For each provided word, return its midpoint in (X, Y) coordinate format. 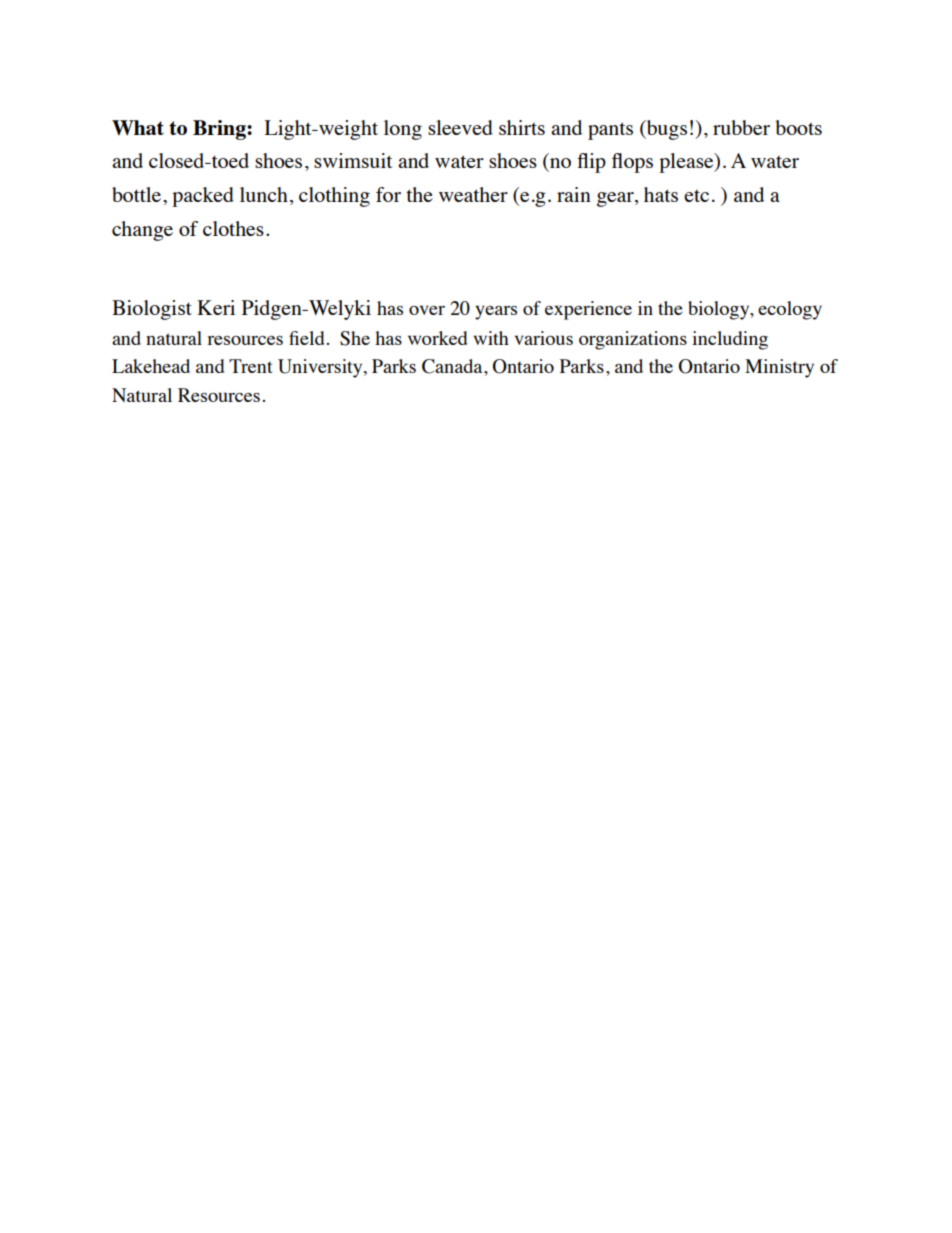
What (138, 128)
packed (203, 197)
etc (696, 196)
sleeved (460, 127)
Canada (453, 366)
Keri (216, 307)
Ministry (779, 368)
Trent (251, 366)
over (427, 310)
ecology (790, 310)
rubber (741, 127)
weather (473, 194)
